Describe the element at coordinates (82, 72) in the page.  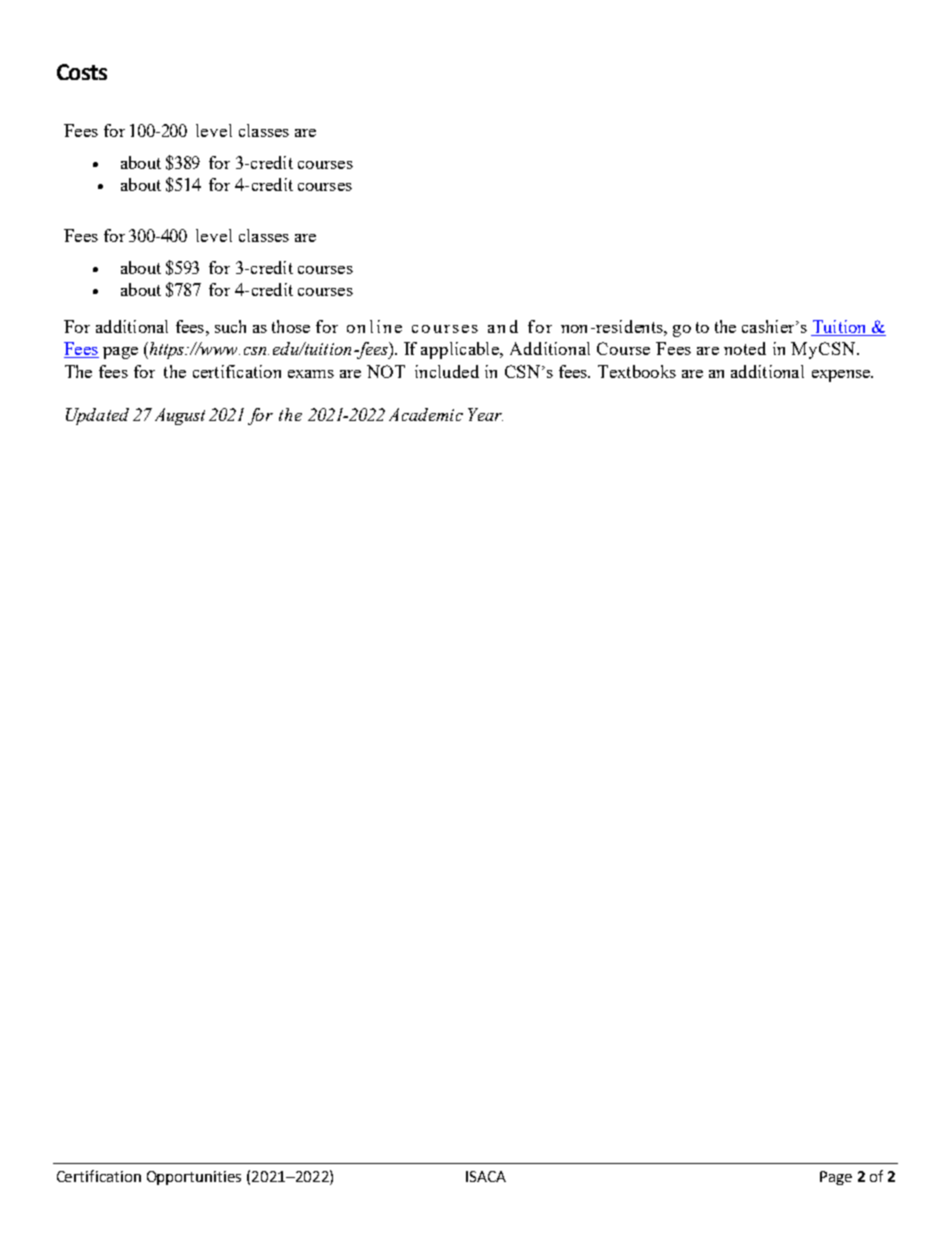
I see `Costs` at that location.
